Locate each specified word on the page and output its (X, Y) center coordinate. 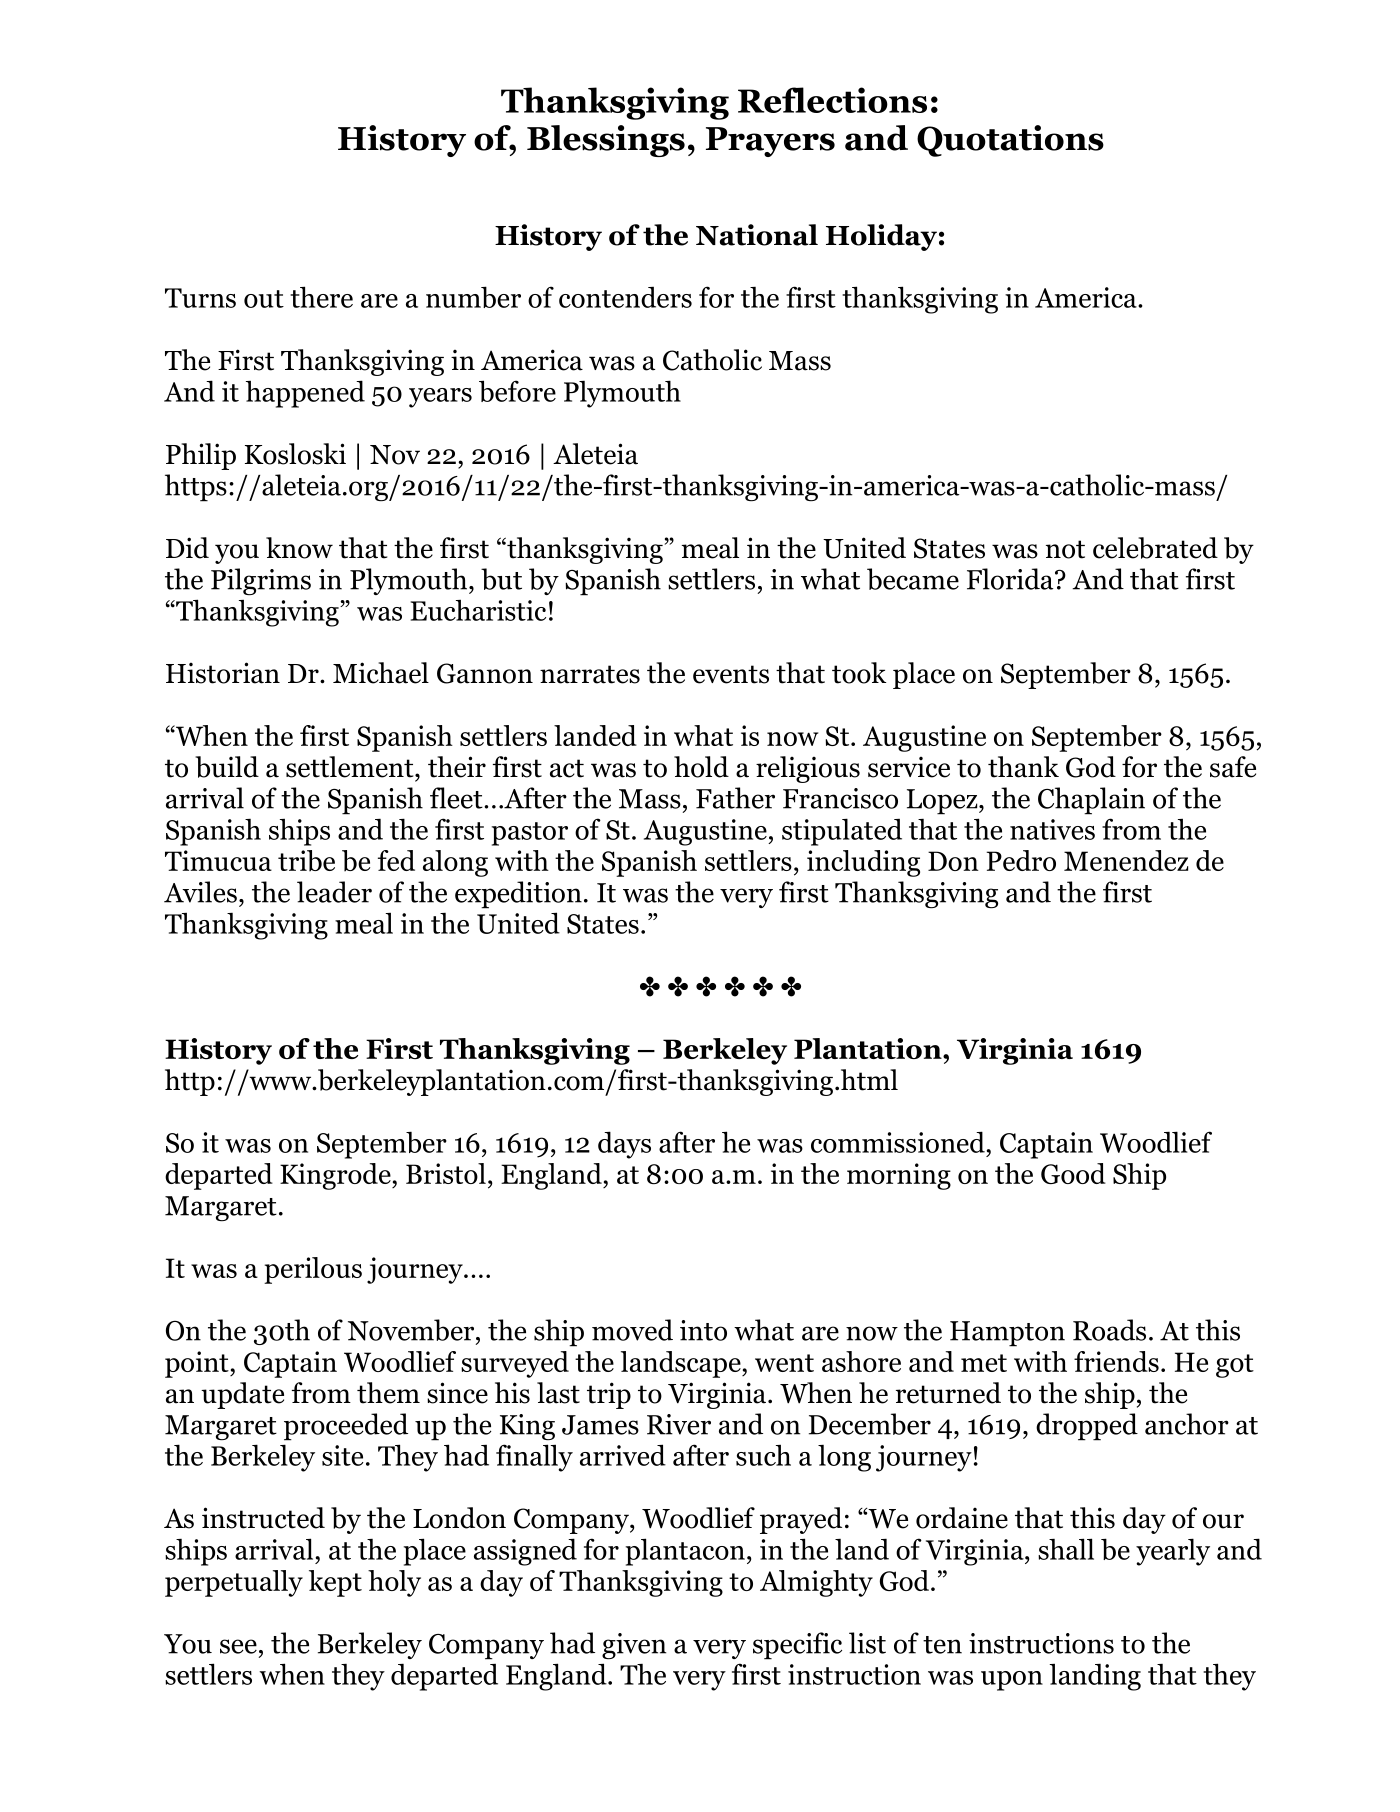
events (731, 674)
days (624, 1145)
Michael (381, 673)
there (321, 297)
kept (335, 1583)
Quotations (1010, 141)
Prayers (770, 142)
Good (1073, 1173)
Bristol (446, 1173)
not (1065, 549)
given (634, 1646)
